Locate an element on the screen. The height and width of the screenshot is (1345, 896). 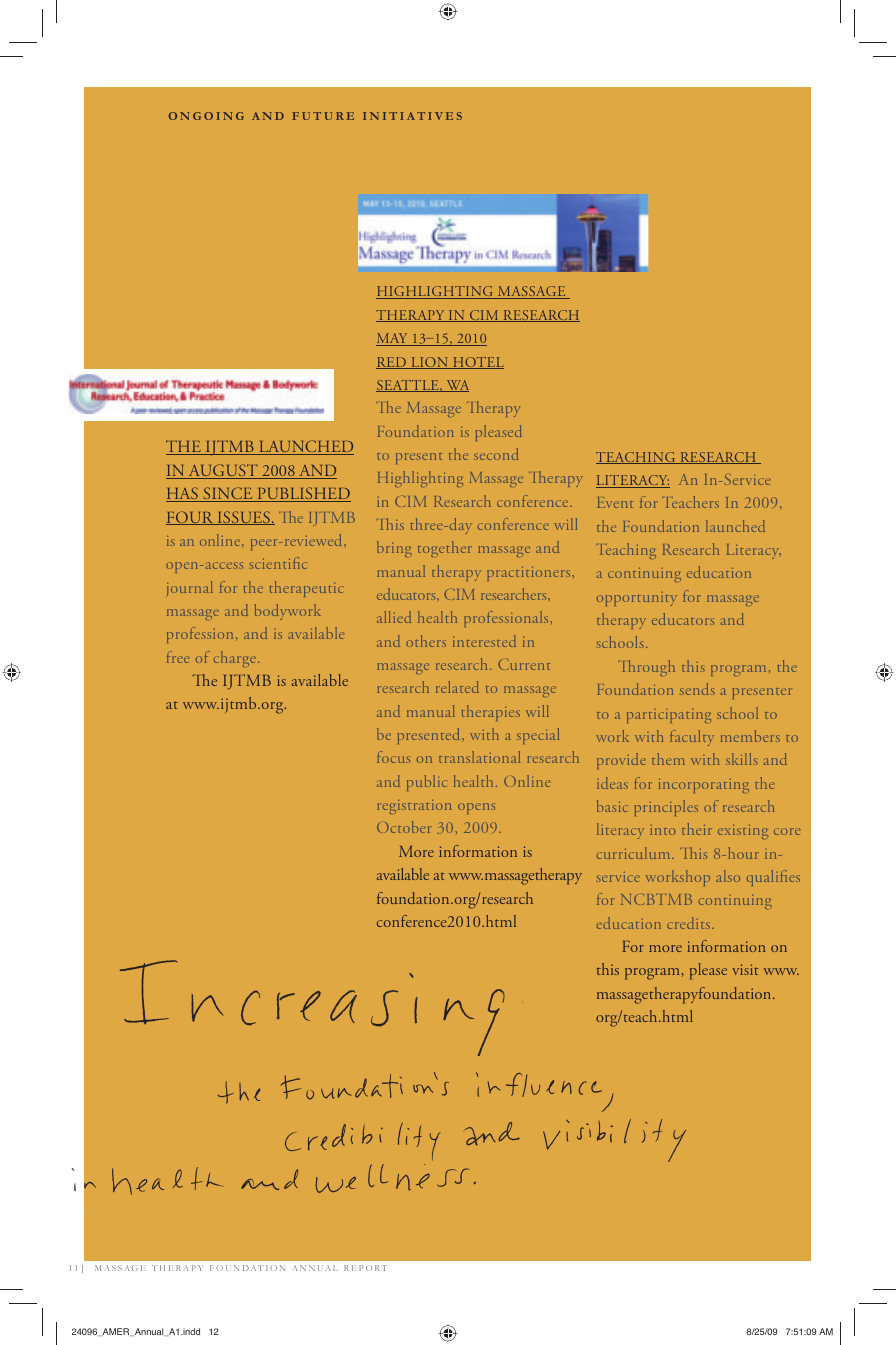
charge is located at coordinates (236, 659).
